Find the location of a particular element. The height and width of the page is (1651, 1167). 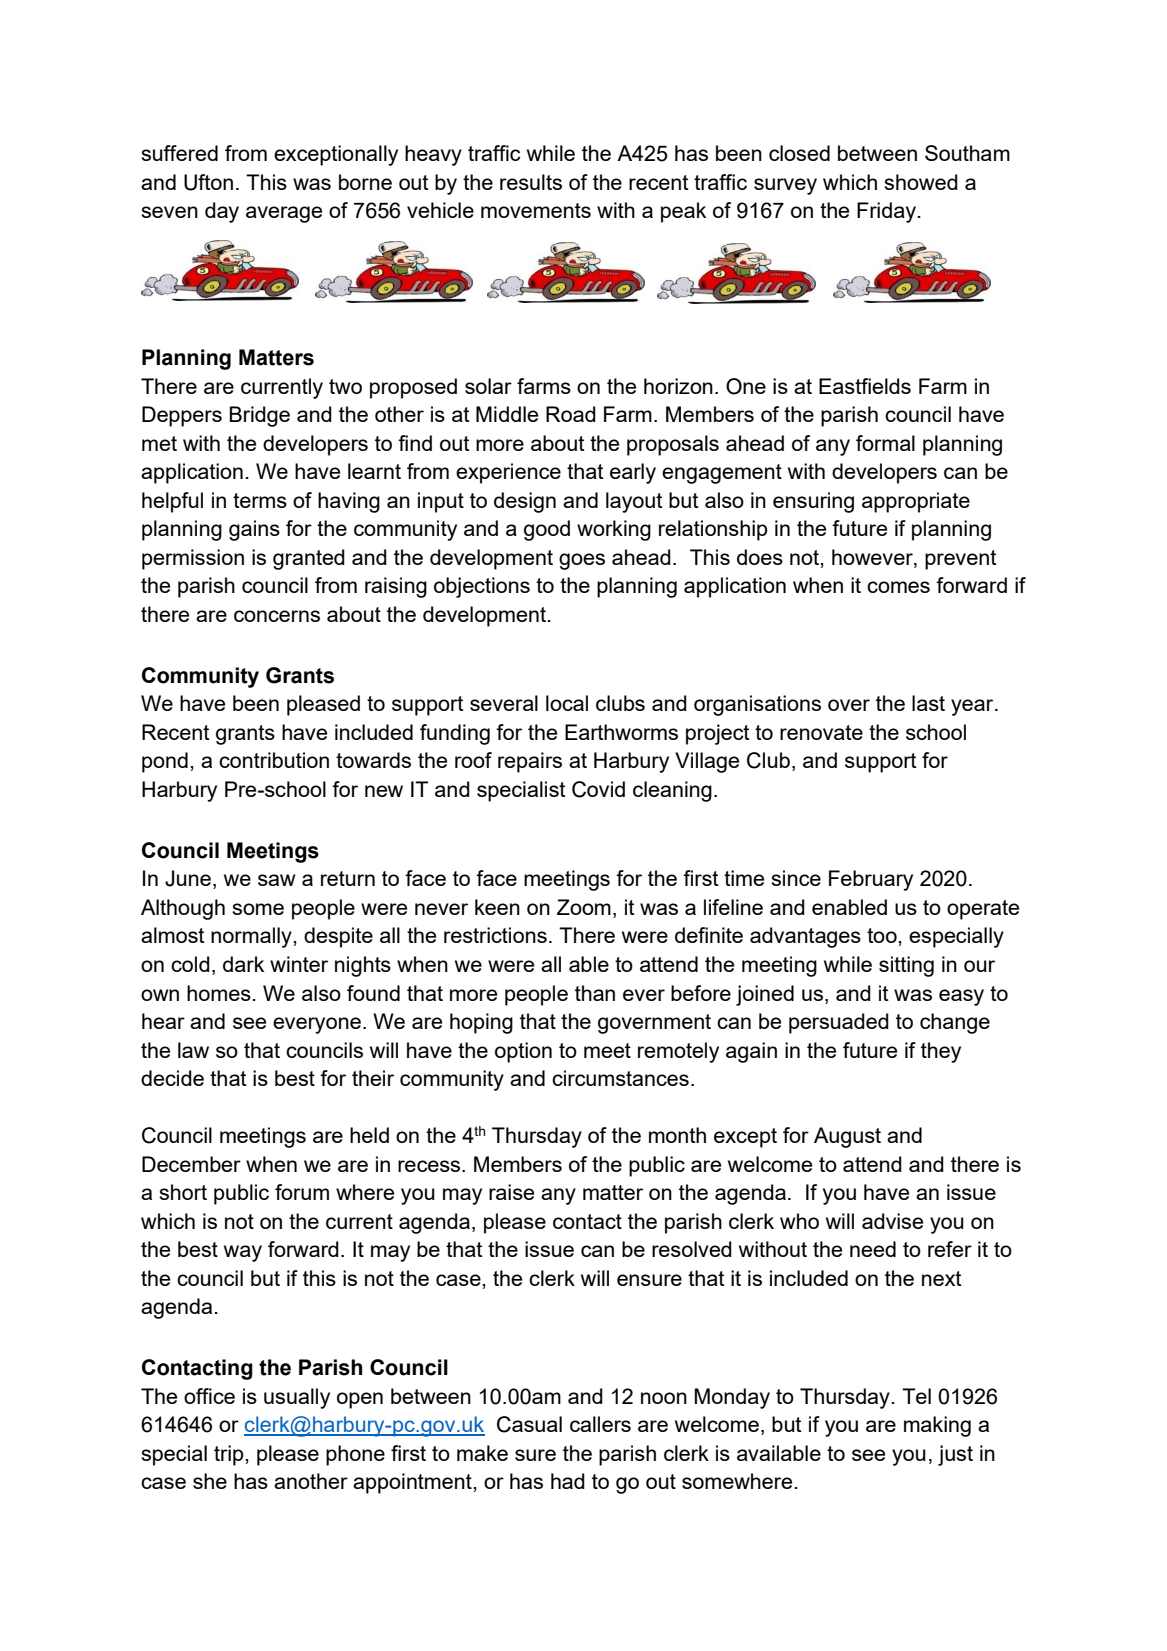

homes is located at coordinates (219, 993).
